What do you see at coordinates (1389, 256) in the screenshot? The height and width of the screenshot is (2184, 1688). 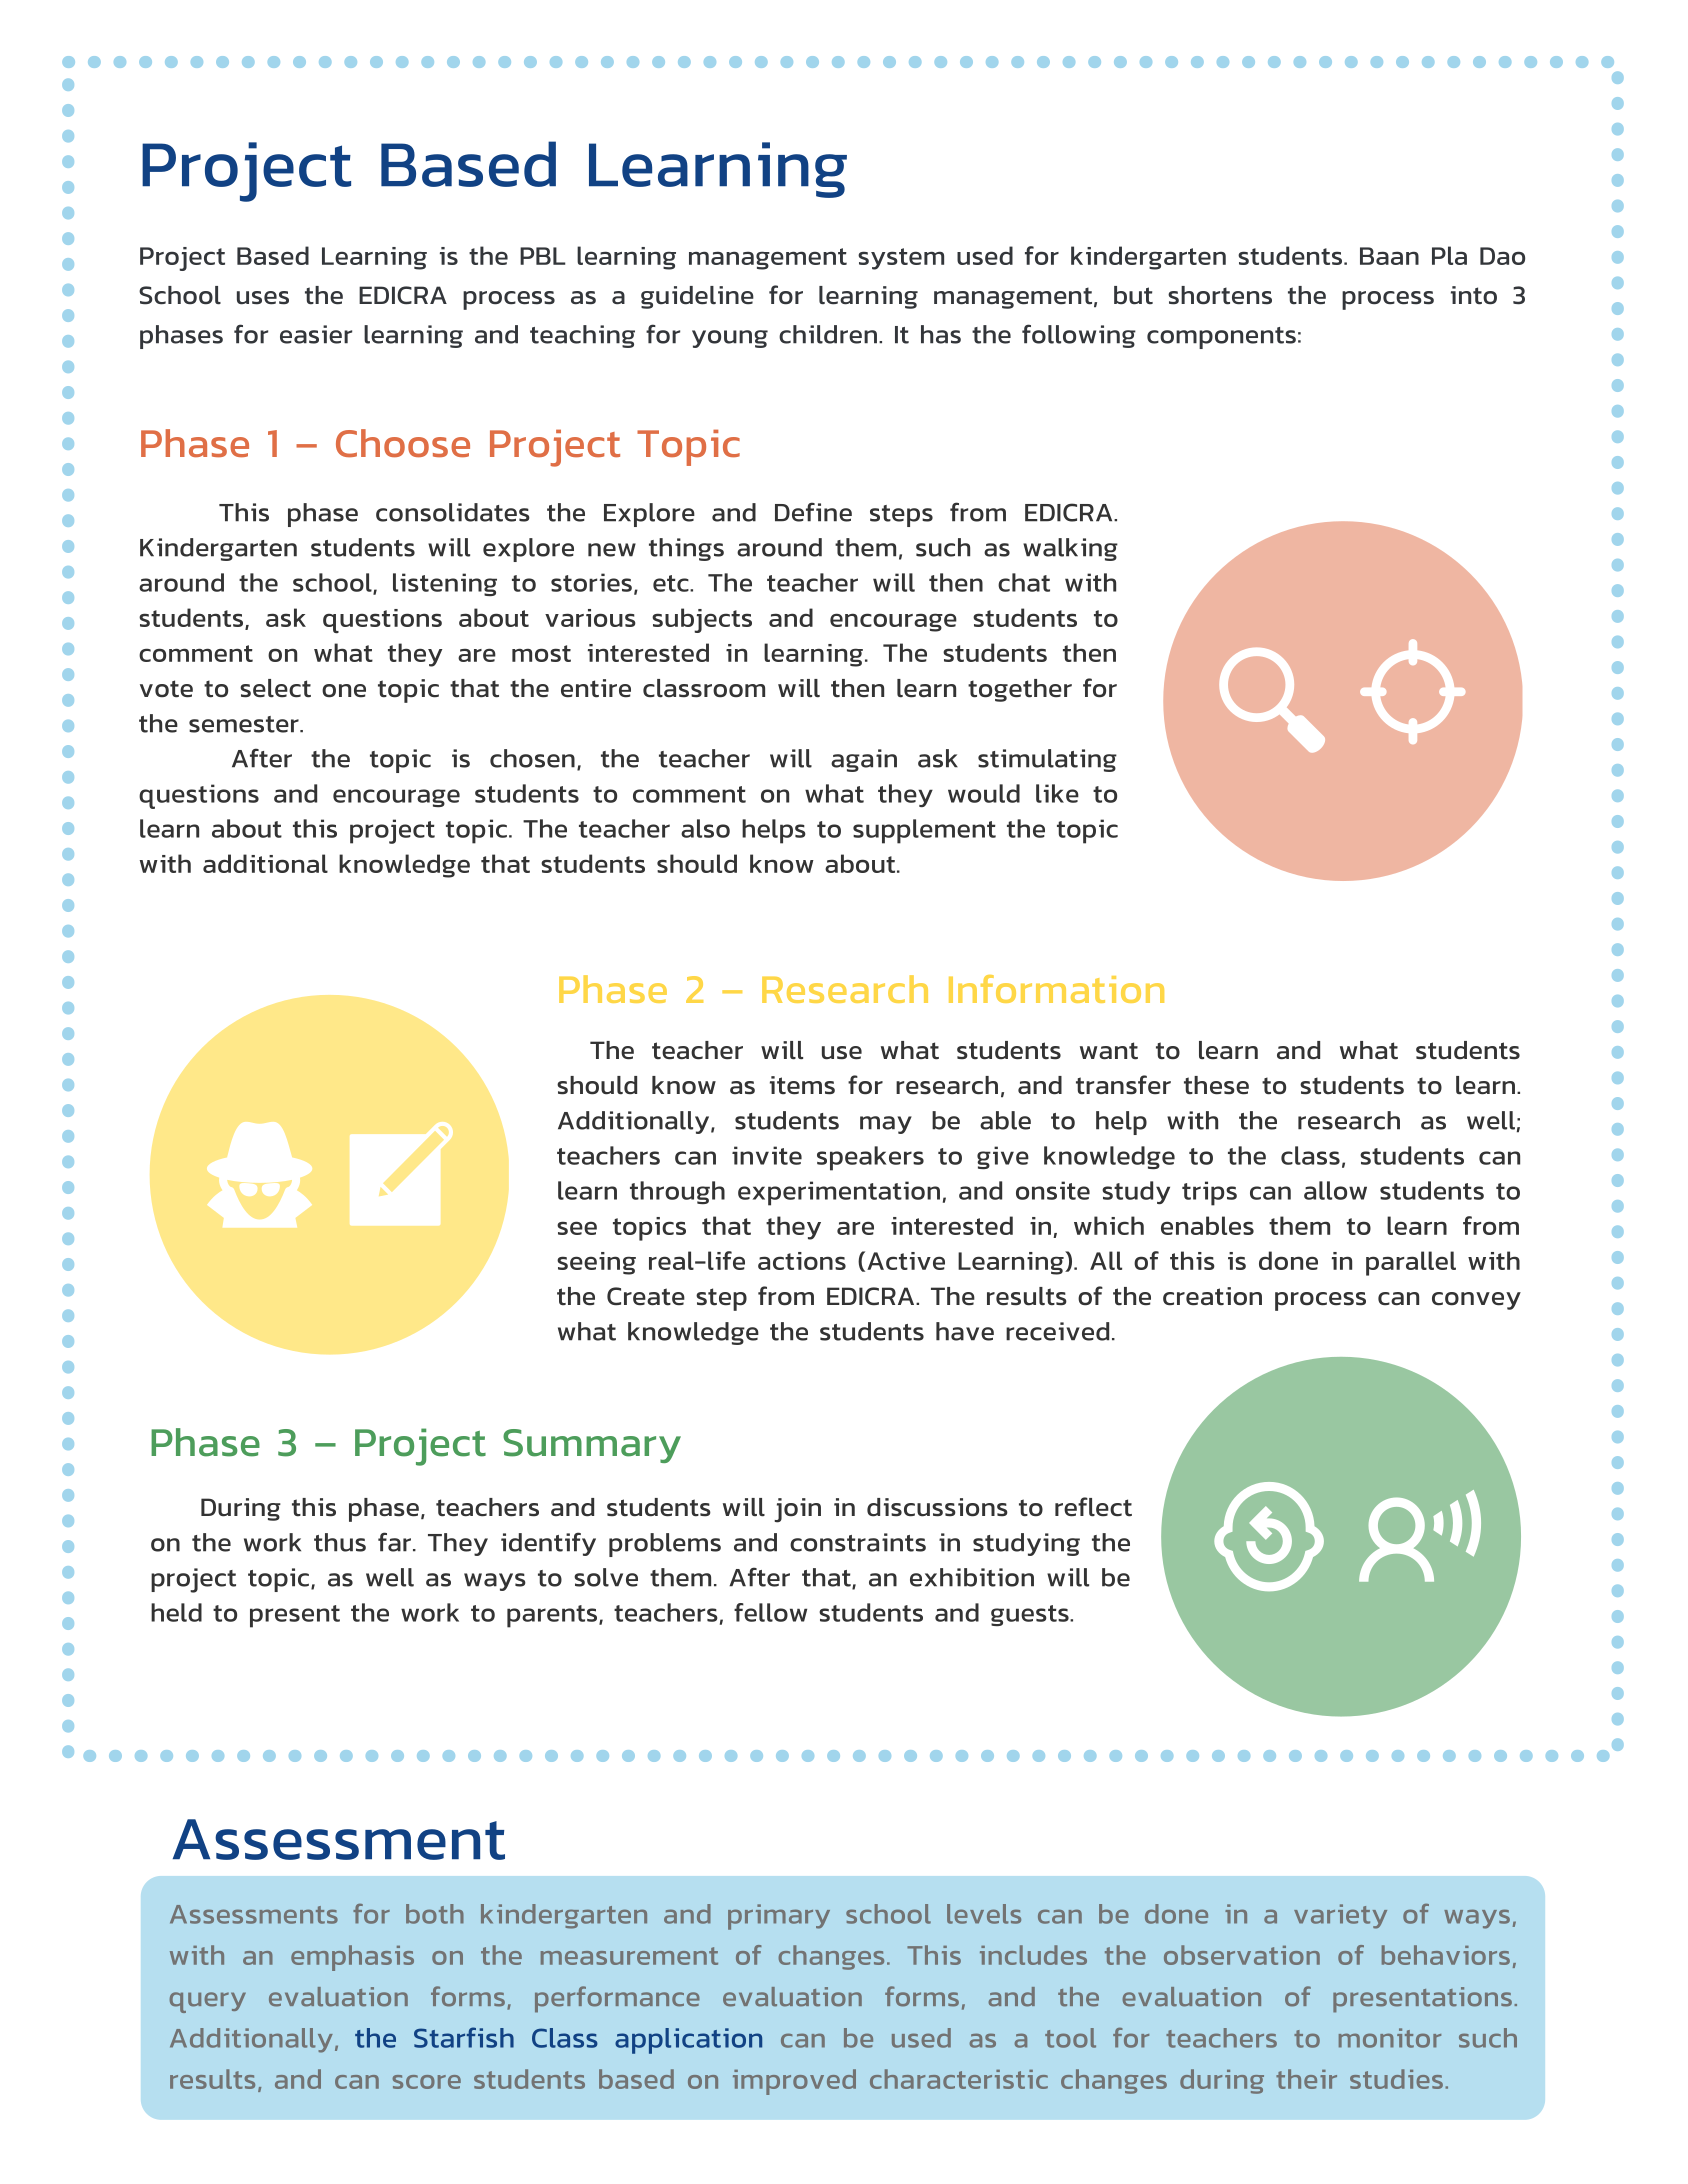 I see `Baan` at bounding box center [1389, 256].
